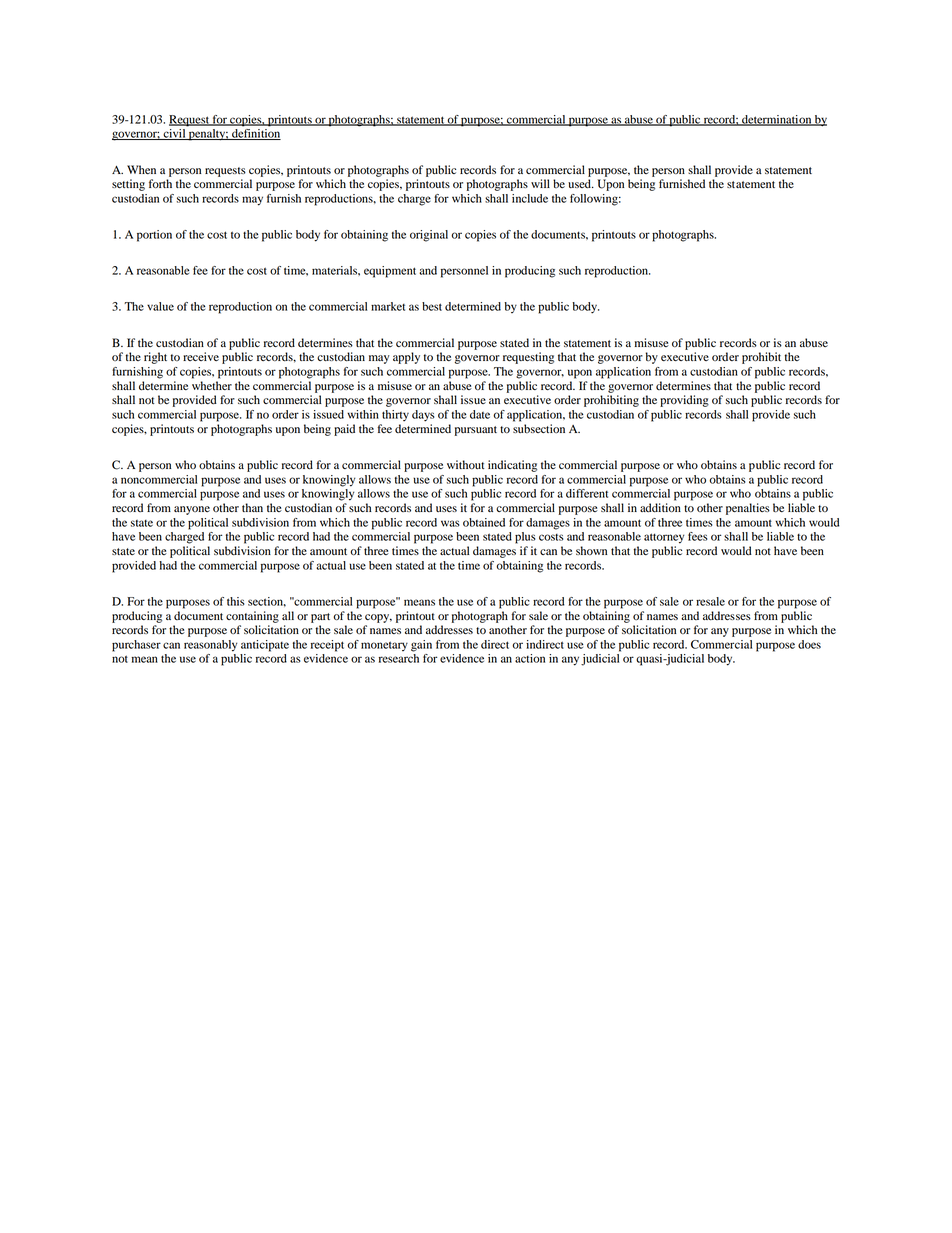  What do you see at coordinates (154, 236) in the document?
I see `portion` at bounding box center [154, 236].
